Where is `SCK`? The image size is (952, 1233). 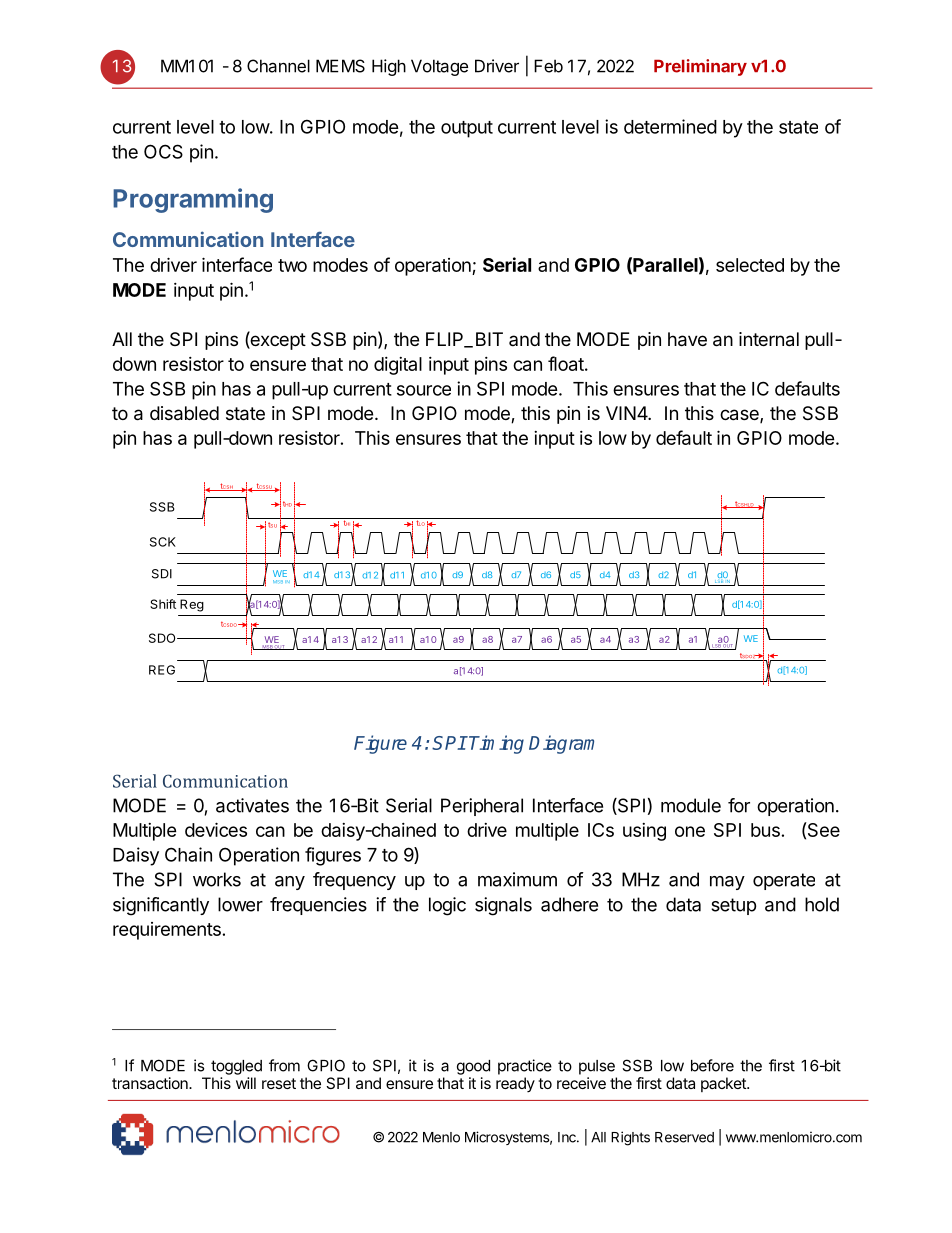 SCK is located at coordinates (163, 542).
